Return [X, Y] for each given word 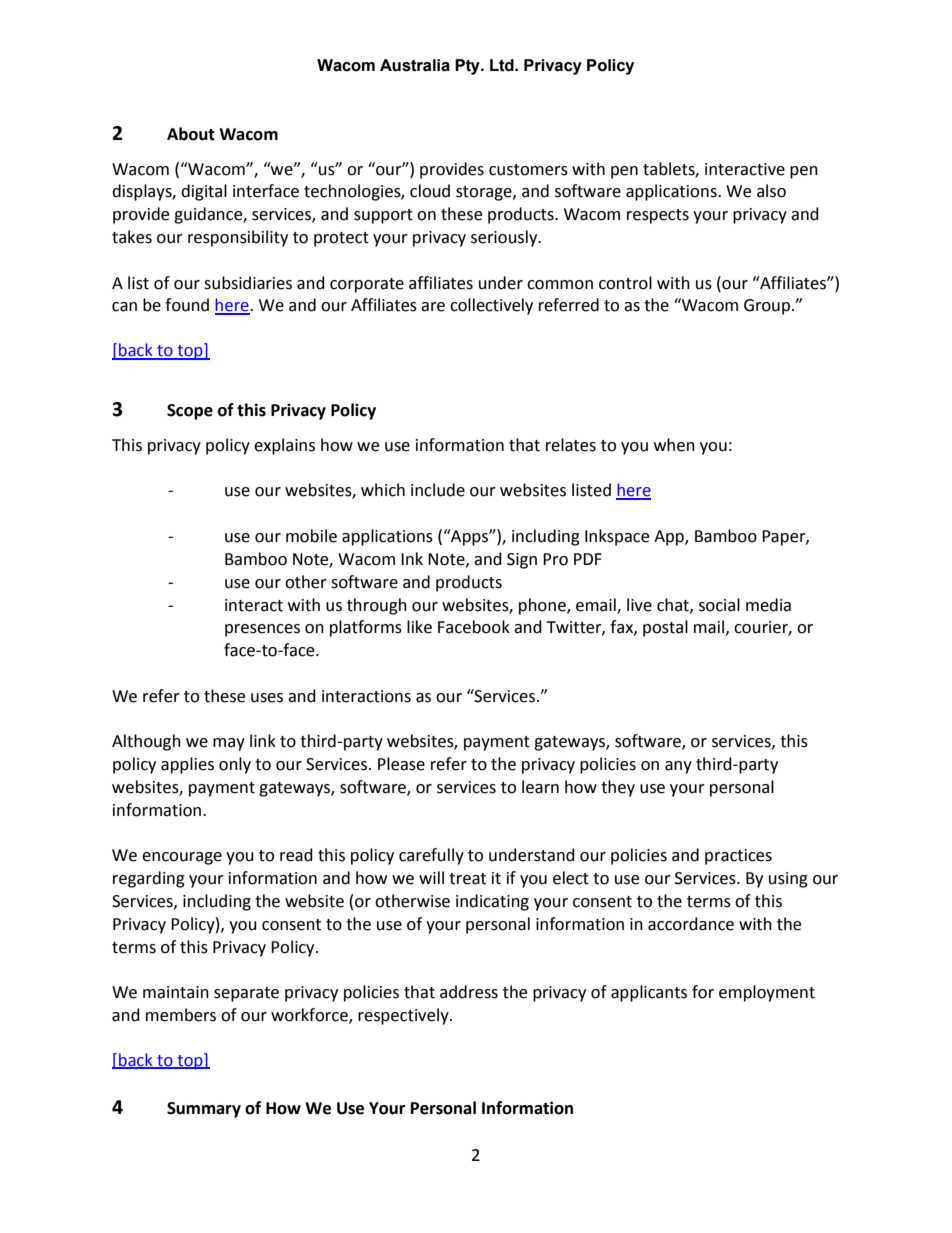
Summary [204, 1110]
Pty [468, 67]
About [191, 134]
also [771, 191]
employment [767, 993]
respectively [404, 1016]
